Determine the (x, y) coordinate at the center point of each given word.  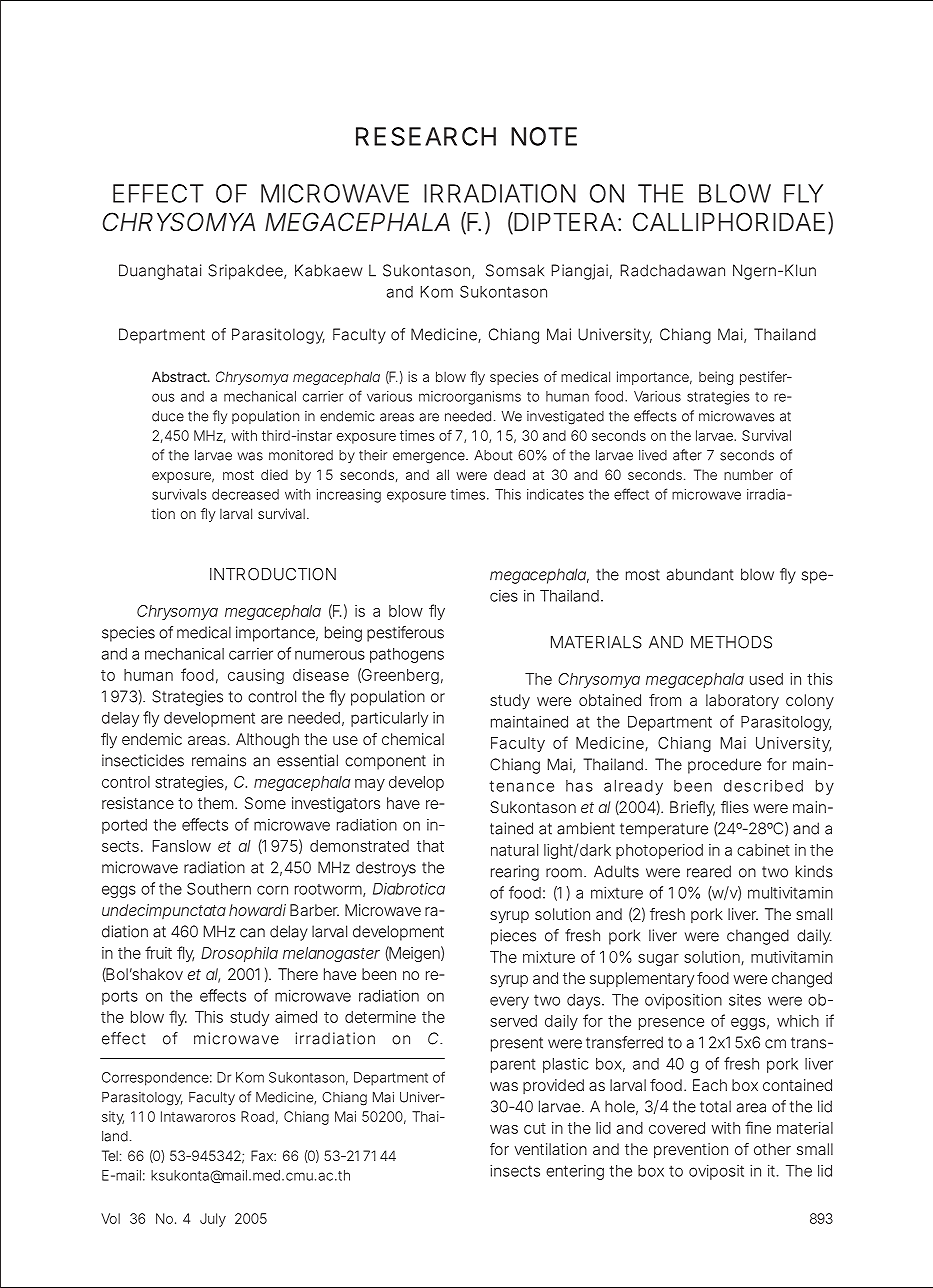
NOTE (544, 136)
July (213, 1220)
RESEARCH (426, 136)
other (772, 1149)
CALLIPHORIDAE (729, 222)
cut (535, 1128)
